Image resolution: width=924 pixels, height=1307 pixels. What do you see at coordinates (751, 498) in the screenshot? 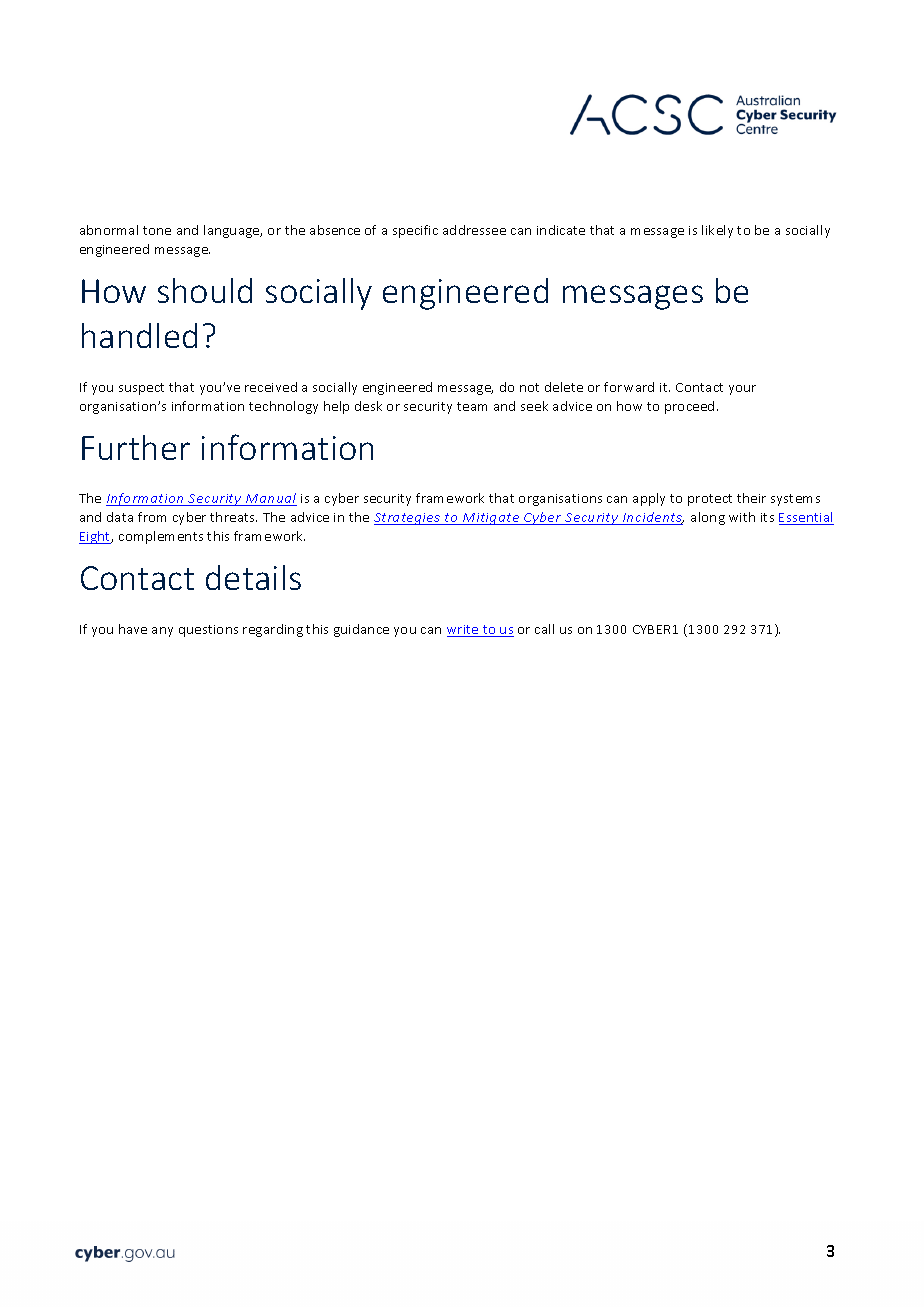
I see `their` at bounding box center [751, 498].
